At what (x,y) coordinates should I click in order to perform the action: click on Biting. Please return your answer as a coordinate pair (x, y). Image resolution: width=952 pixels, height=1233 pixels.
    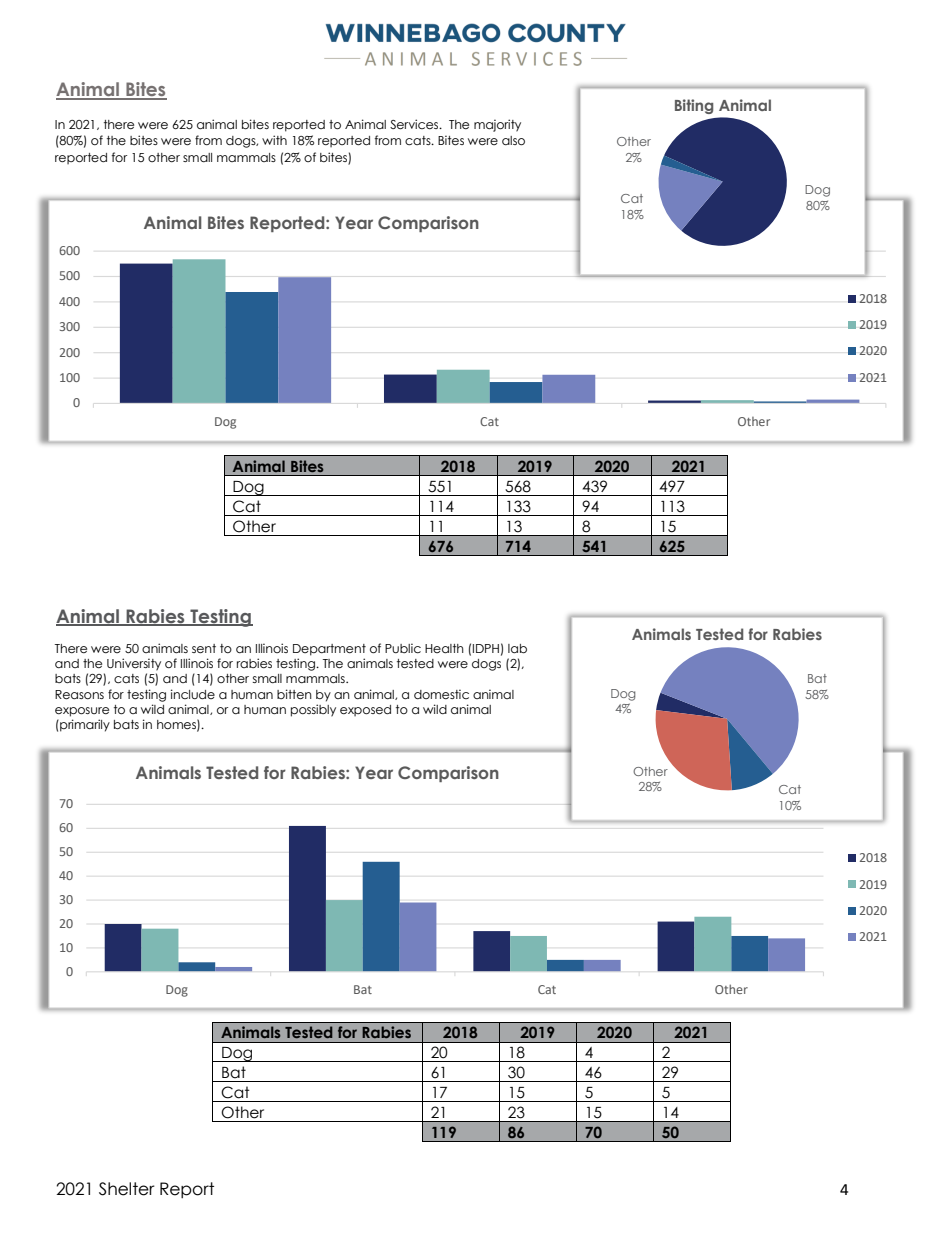
    Looking at the image, I should click on (694, 106).
